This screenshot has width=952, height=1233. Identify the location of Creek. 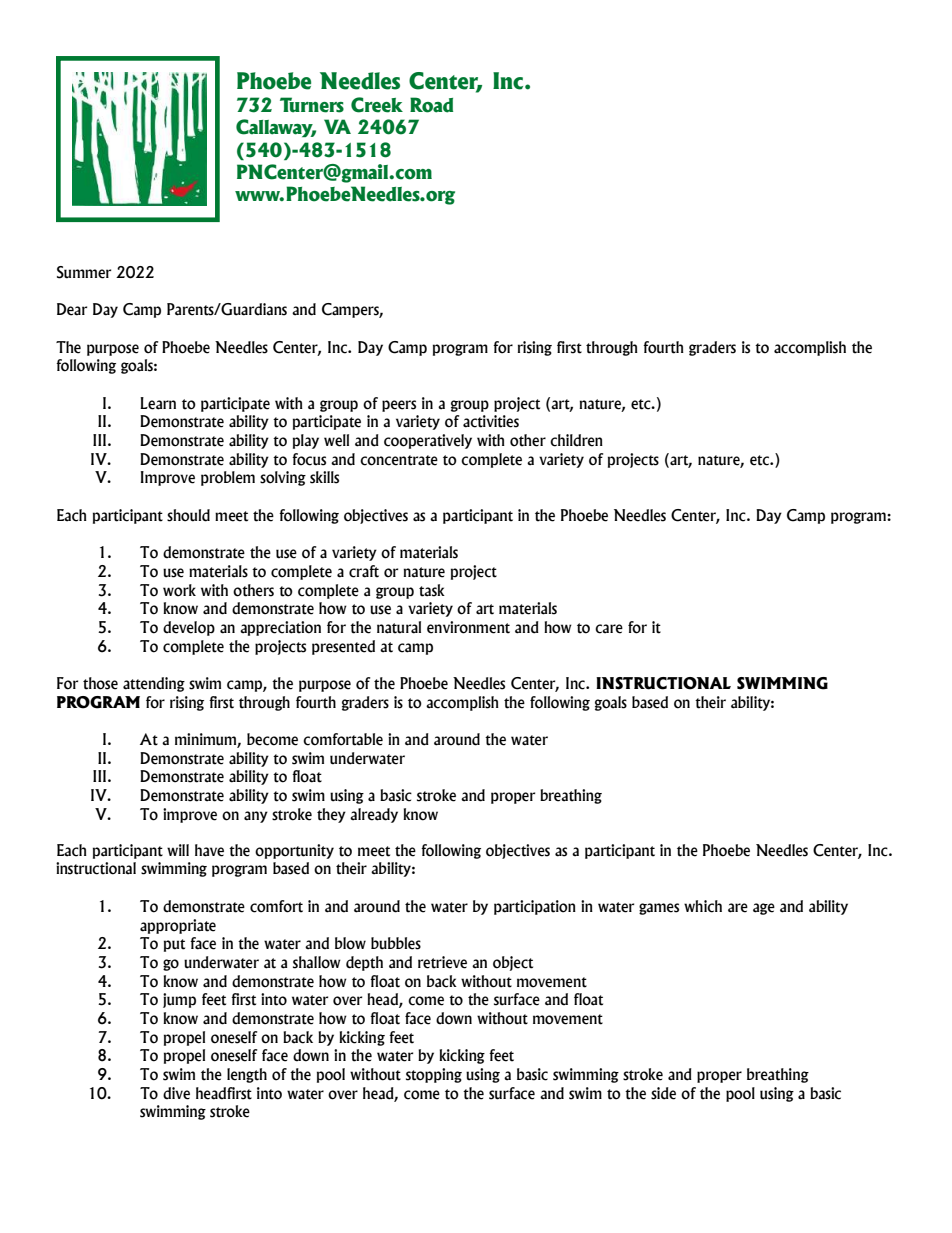
(377, 105).
